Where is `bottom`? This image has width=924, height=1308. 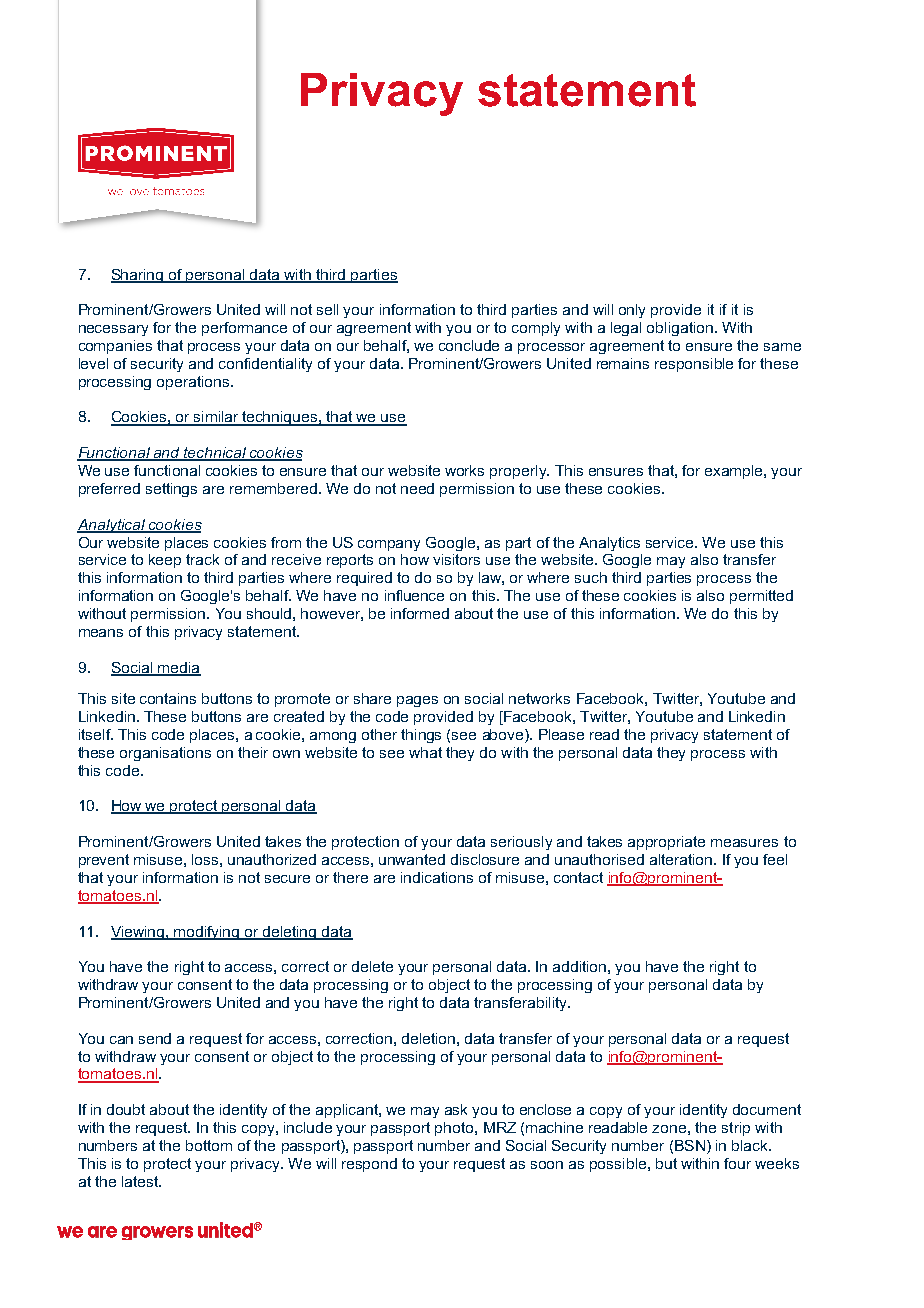
bottom is located at coordinates (209, 1145).
